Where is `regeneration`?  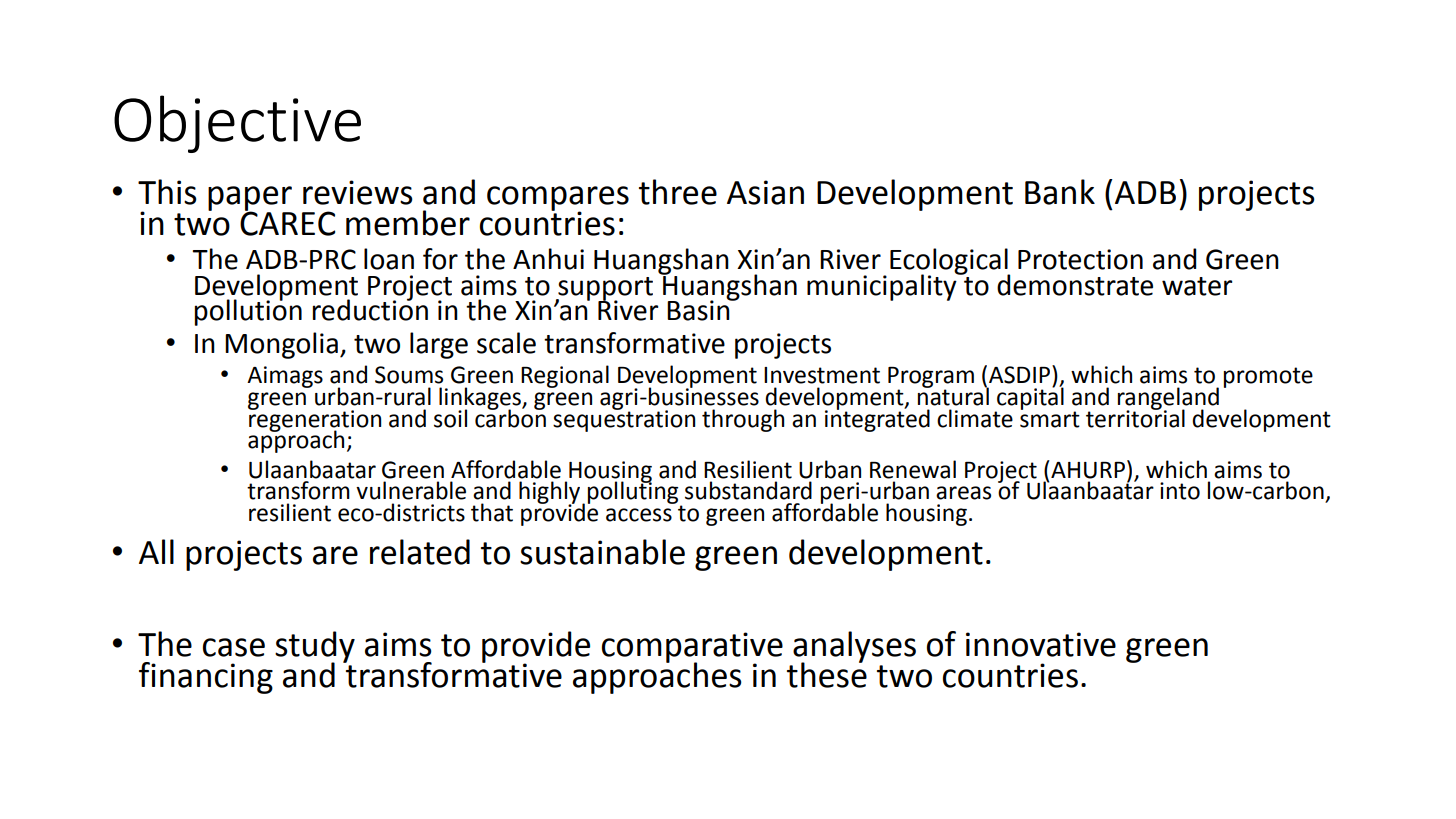 regeneration is located at coordinates (314, 420).
